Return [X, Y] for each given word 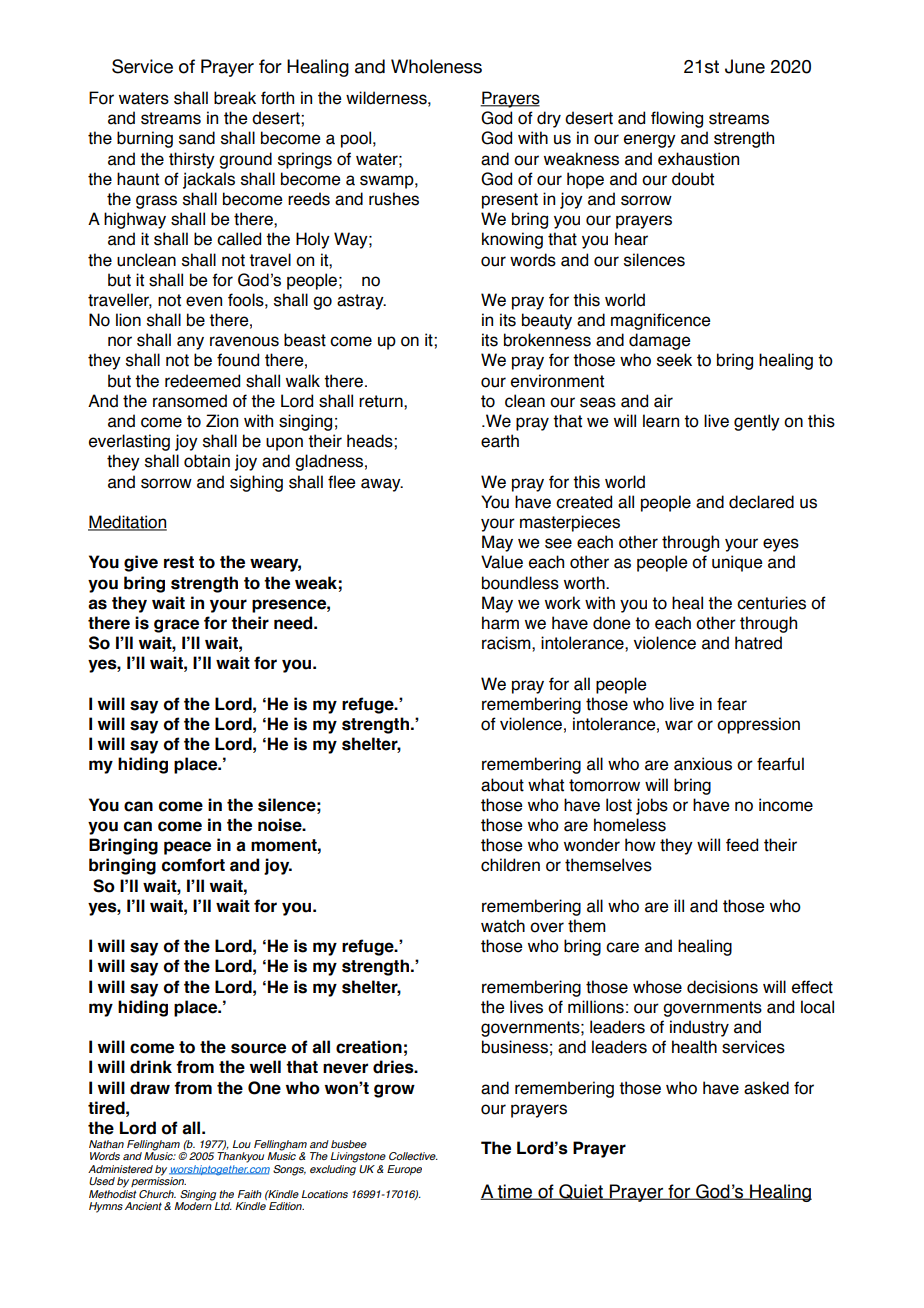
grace [176, 626]
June [745, 66]
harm [500, 623]
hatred [758, 643]
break [235, 98]
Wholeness [436, 66]
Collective [413, 1156]
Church [157, 1194]
